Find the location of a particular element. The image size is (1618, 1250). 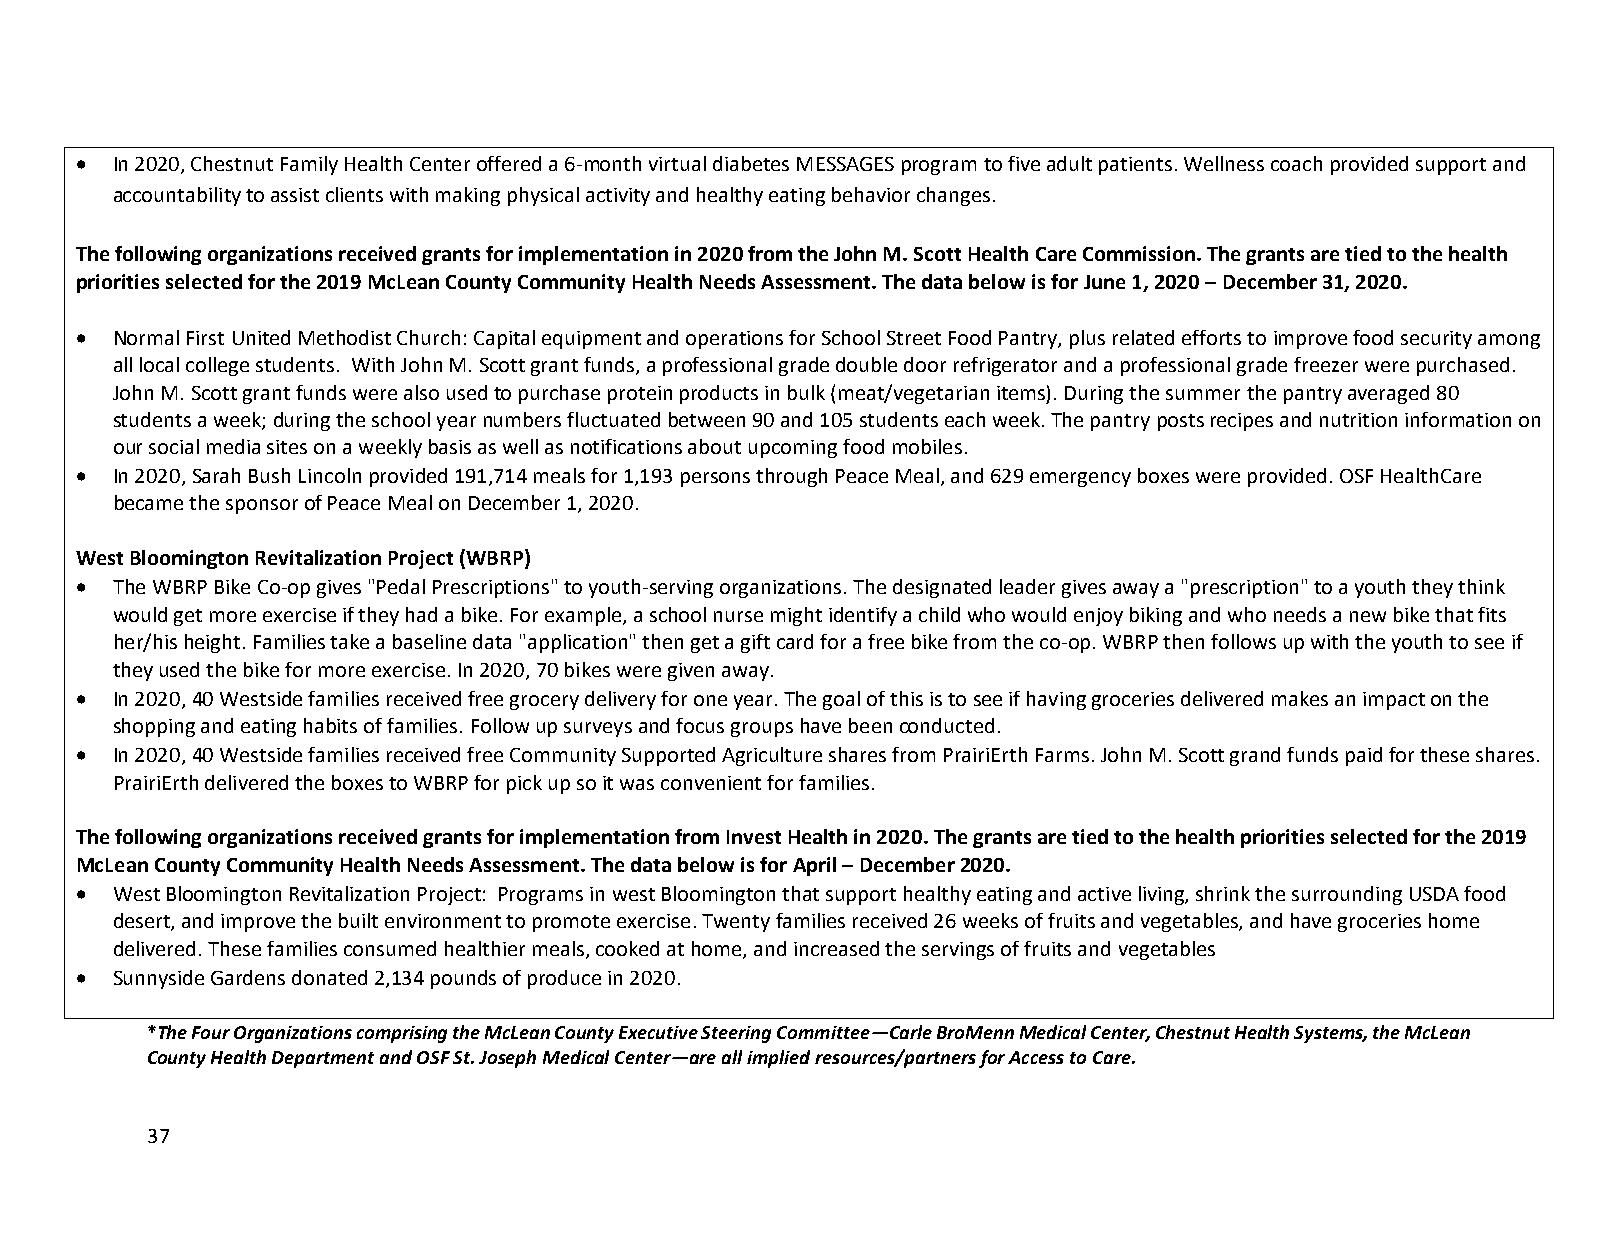

through is located at coordinates (791, 477).
